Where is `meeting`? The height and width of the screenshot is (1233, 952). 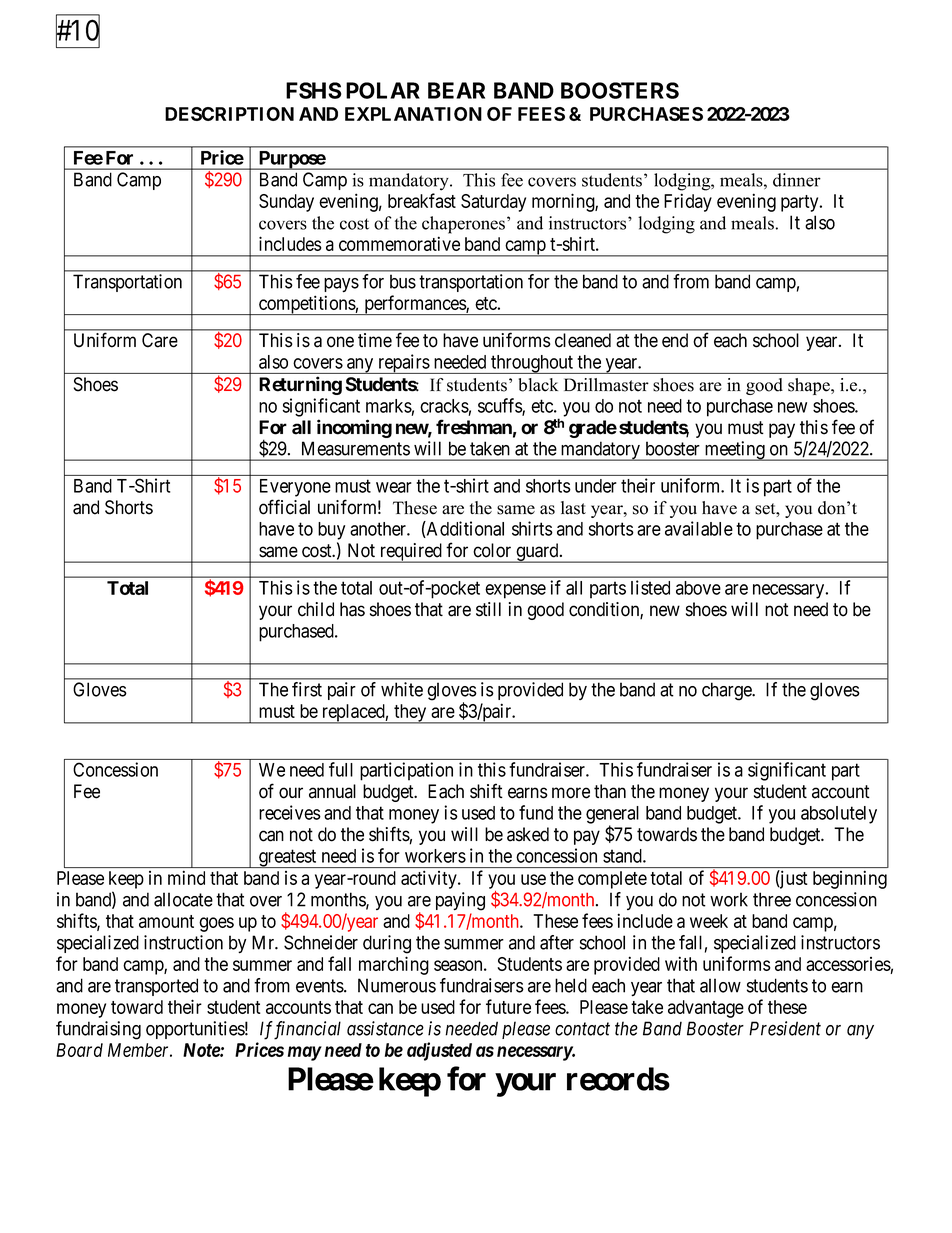 meeting is located at coordinates (734, 451).
